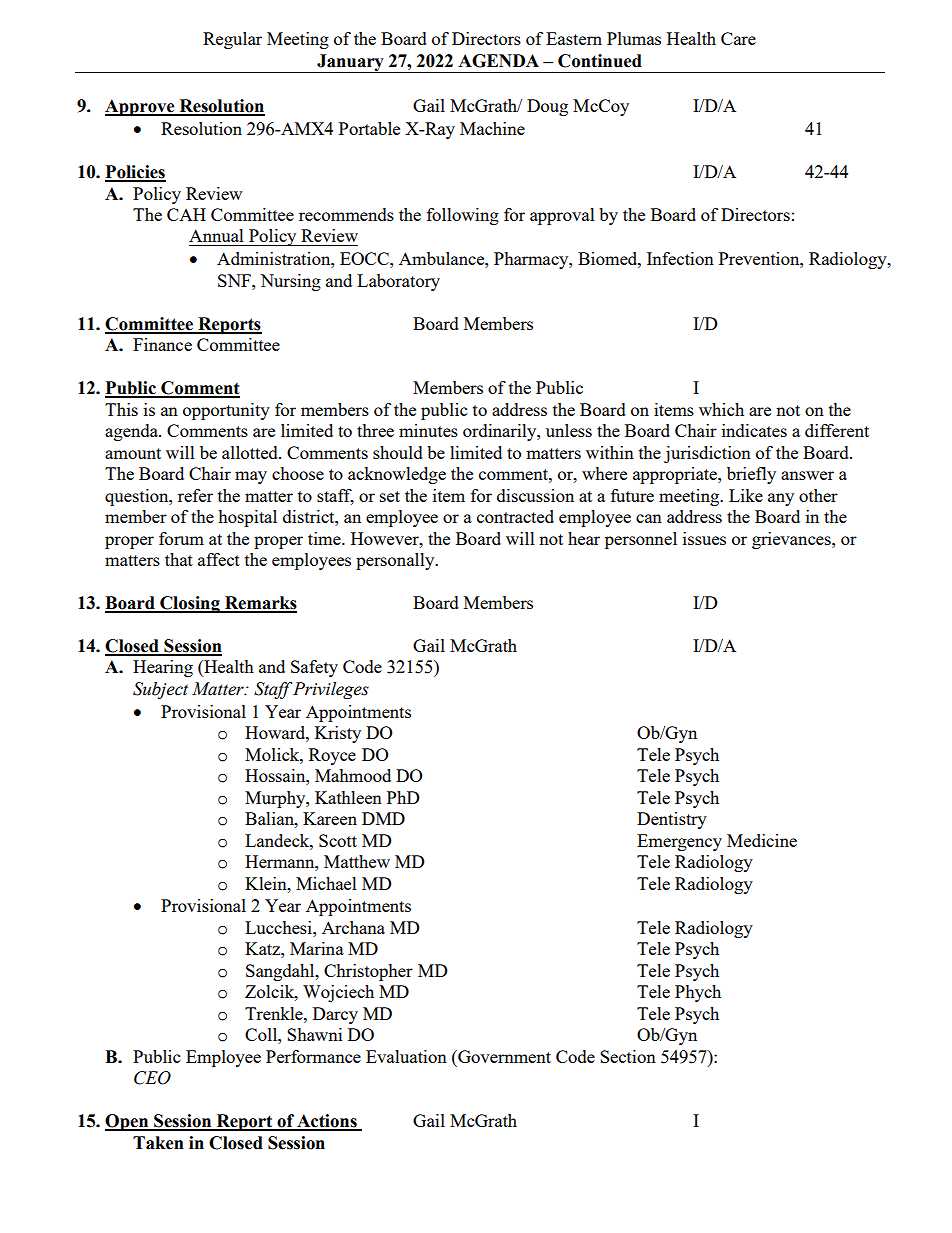 This page has width=952, height=1233. Describe the element at coordinates (396, 561) in the page. I see `personally` at that location.
